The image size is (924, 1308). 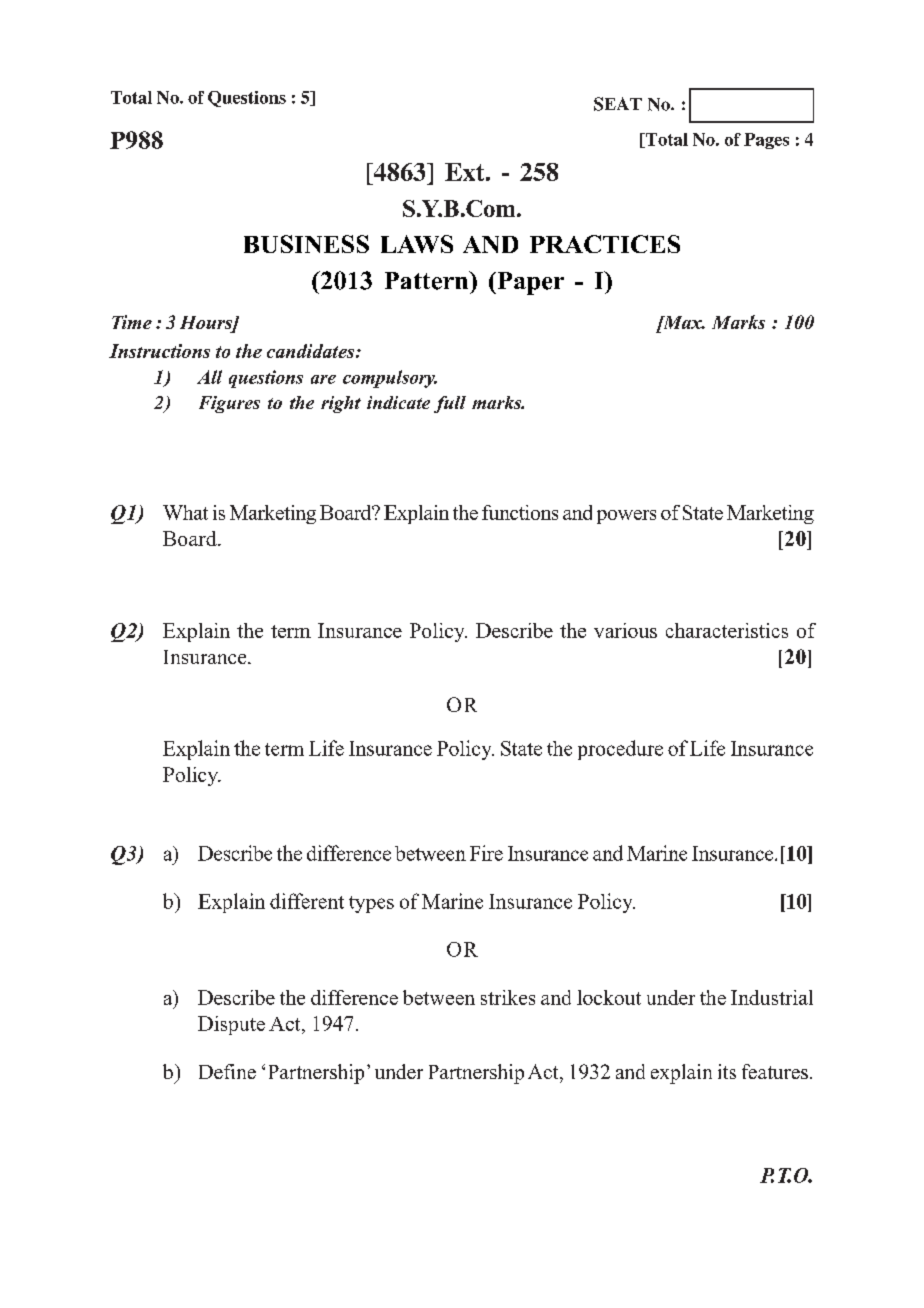 What do you see at coordinates (185, 512) in the page?
I see `What` at bounding box center [185, 512].
